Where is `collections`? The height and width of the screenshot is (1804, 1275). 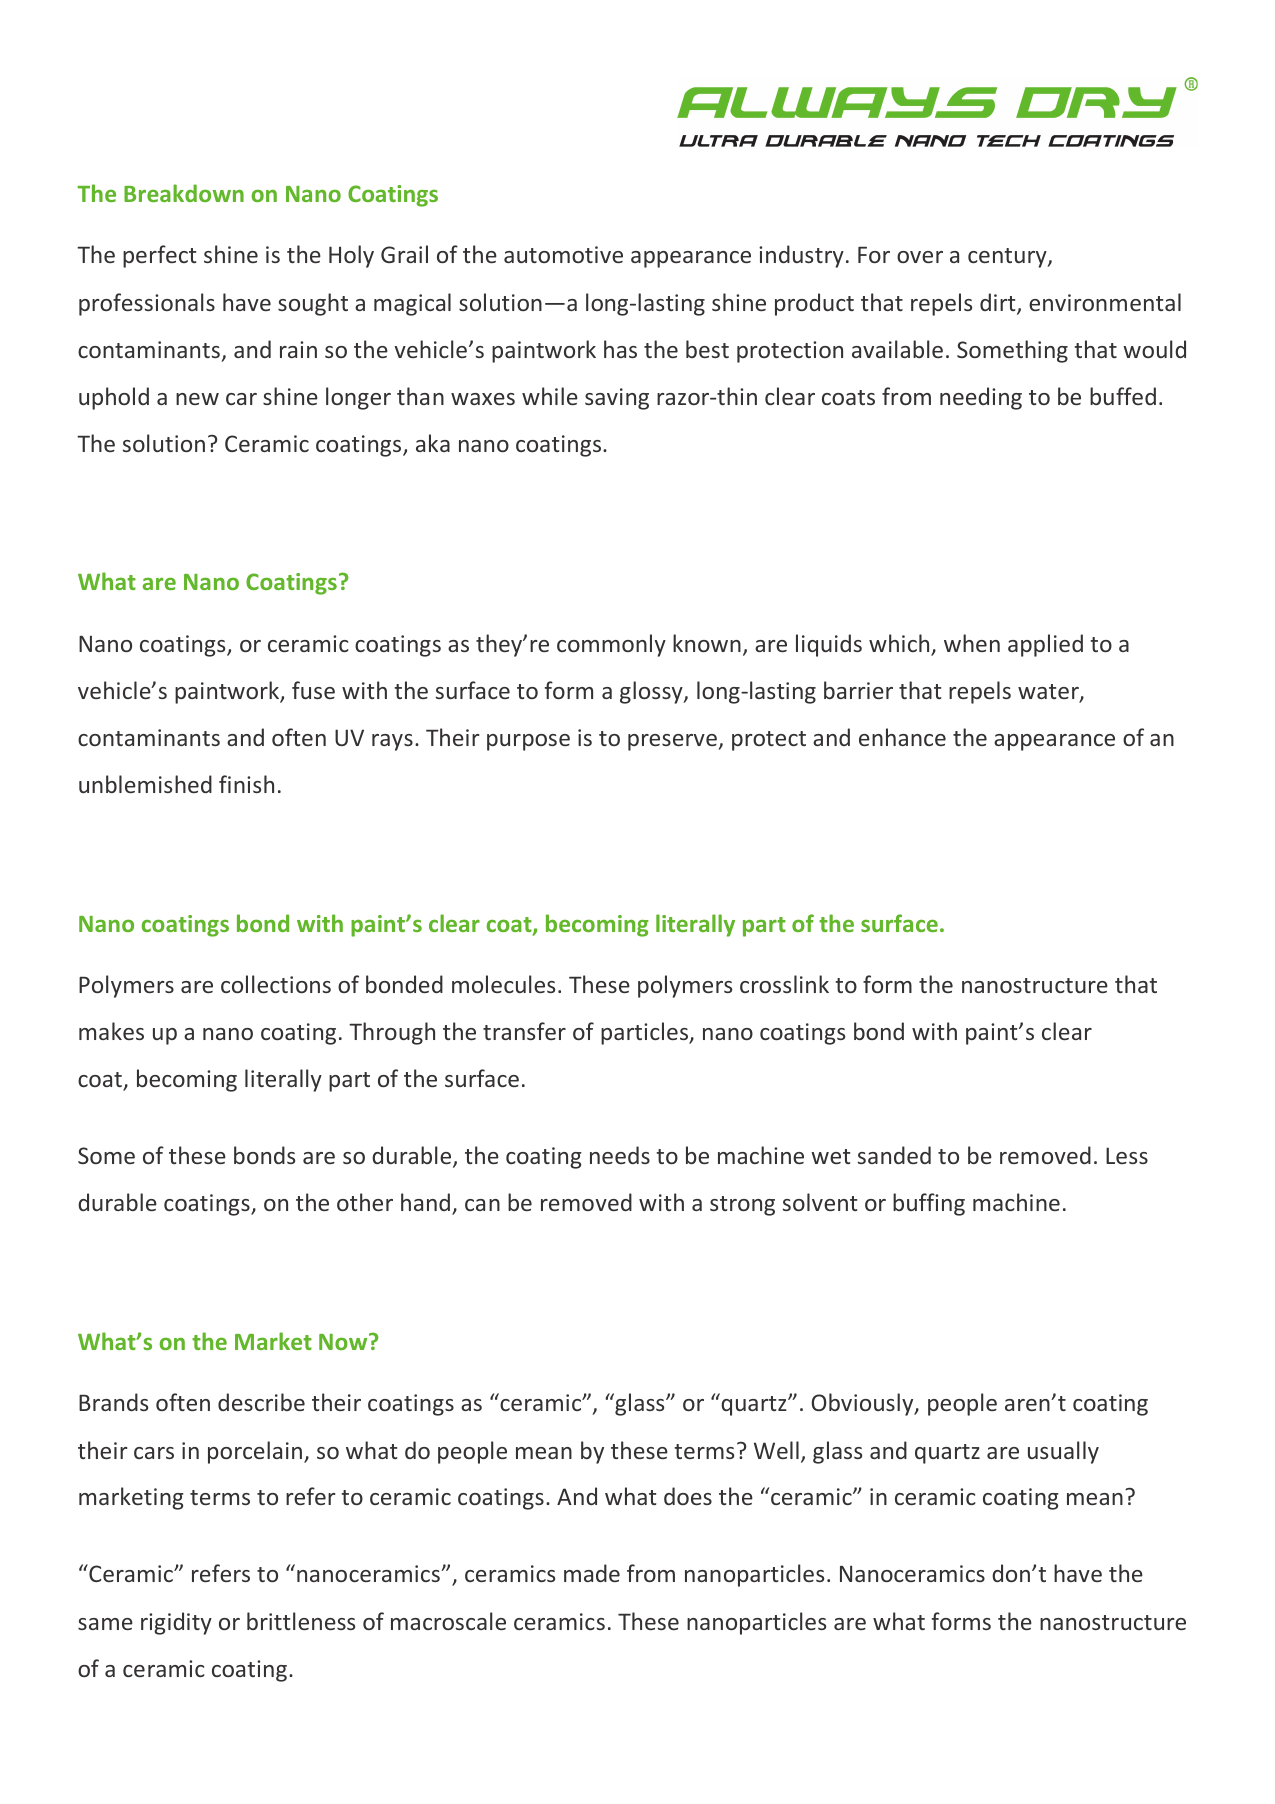
collections is located at coordinates (276, 984).
